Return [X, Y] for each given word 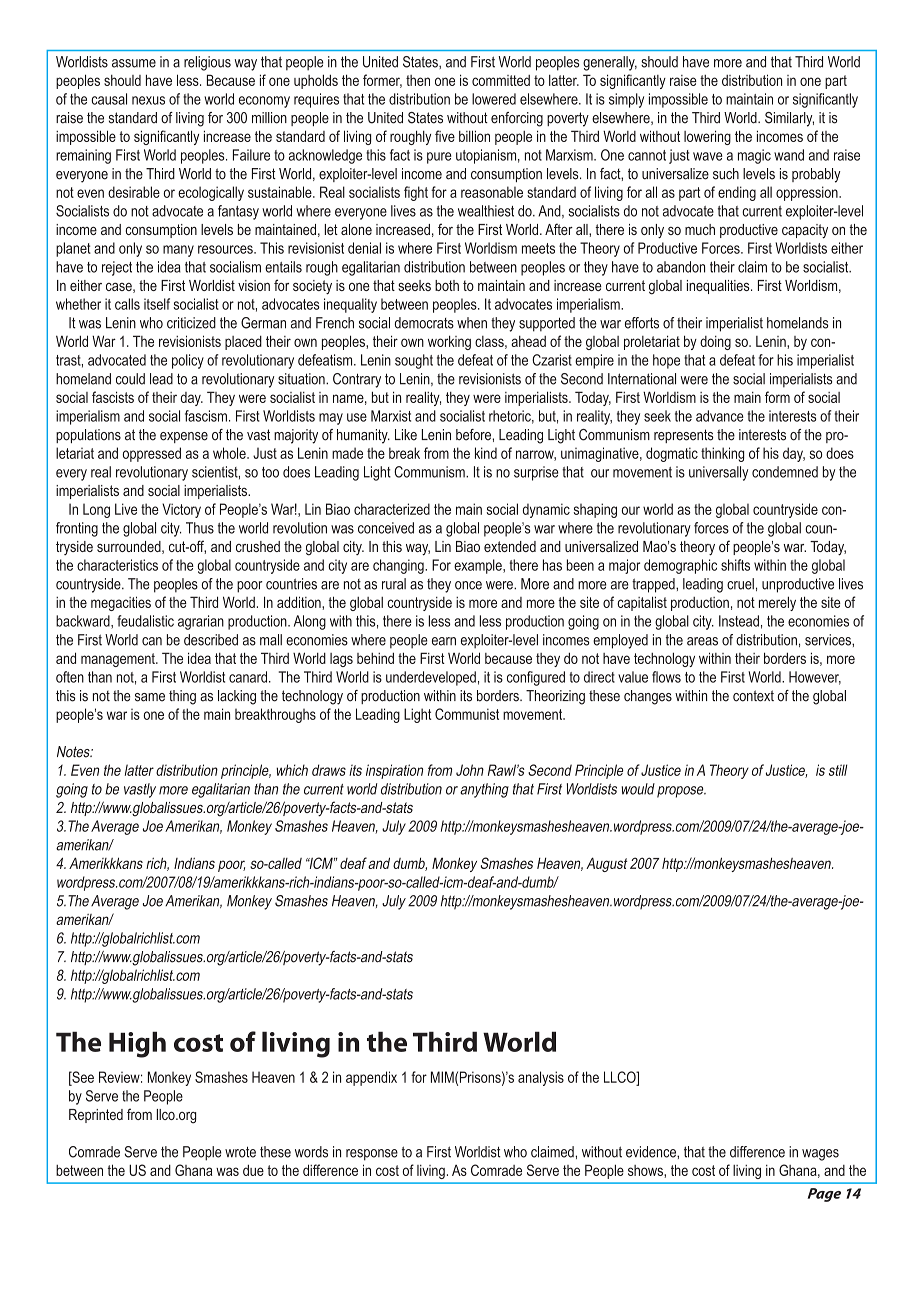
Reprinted [96, 1116]
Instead [739, 621]
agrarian [201, 622]
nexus [148, 100]
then [418, 80]
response [372, 1155]
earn [444, 641]
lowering [707, 137]
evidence [652, 1152]
